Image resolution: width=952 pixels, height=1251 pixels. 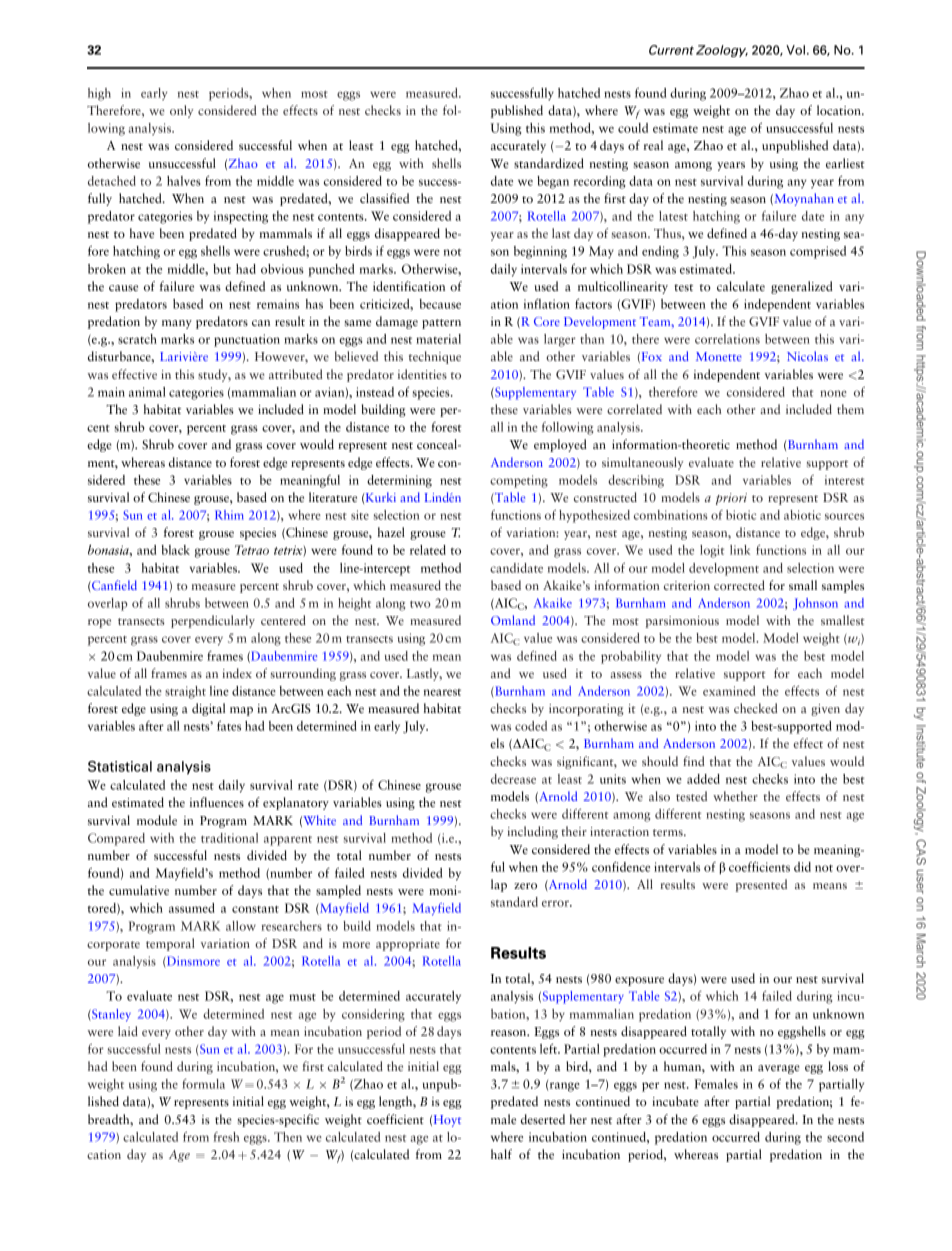 I want to click on half, so click(x=501, y=1154).
